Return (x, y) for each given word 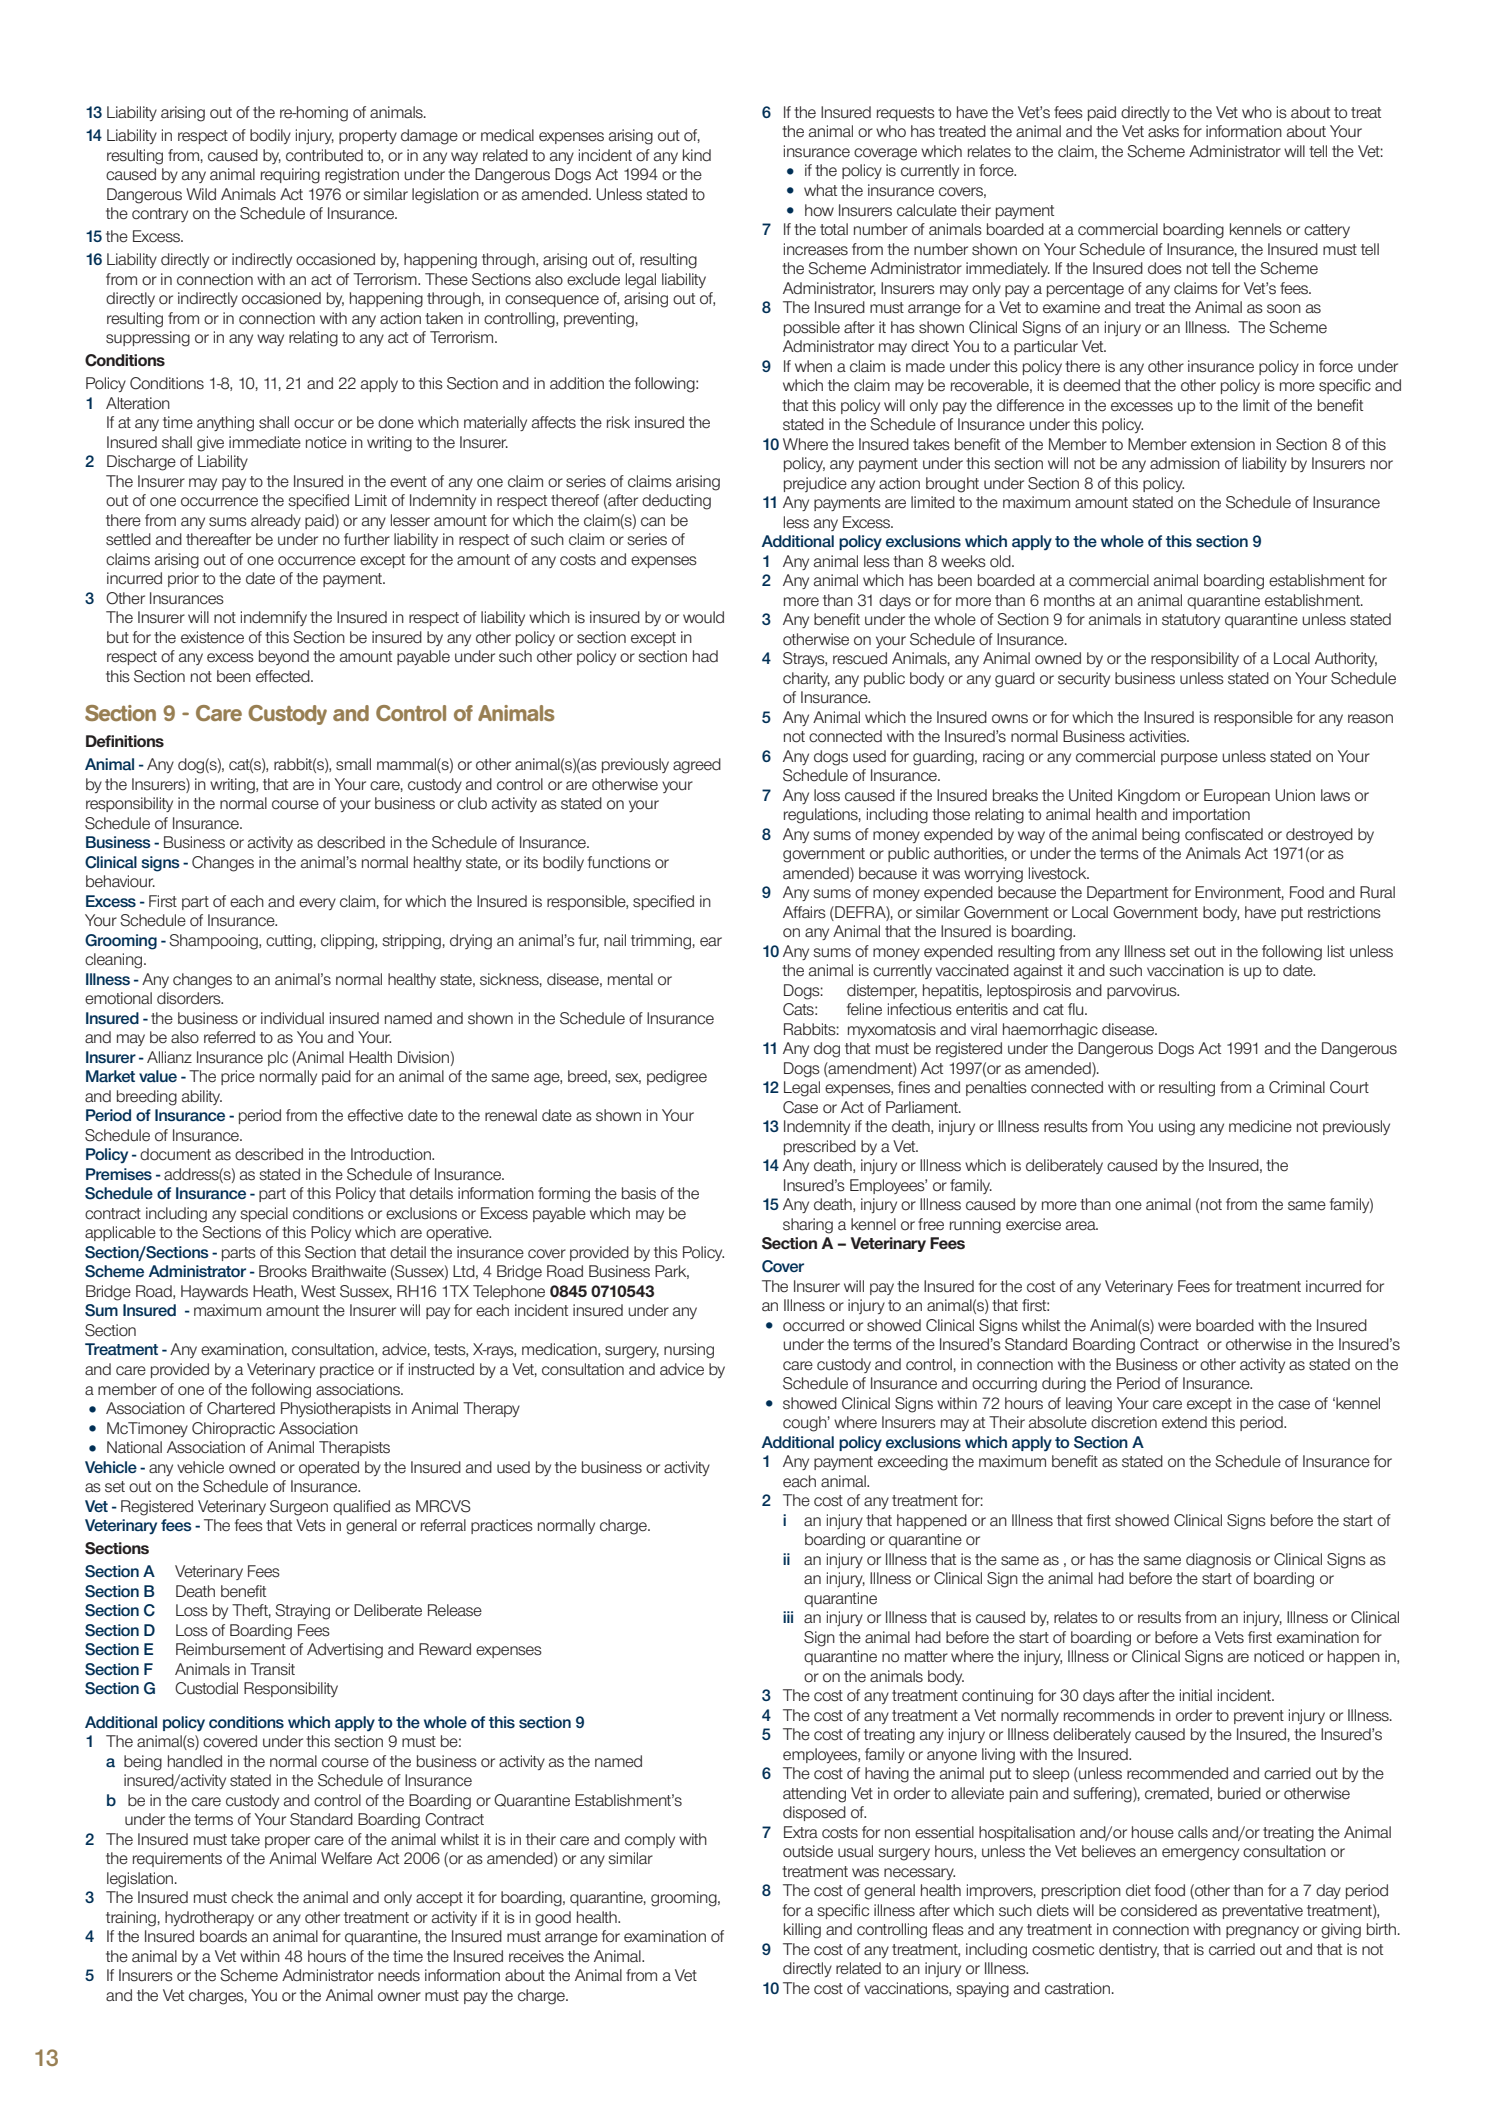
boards (223, 1936)
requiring (290, 176)
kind (697, 155)
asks (1163, 131)
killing (802, 1931)
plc (278, 1058)
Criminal (1297, 1087)
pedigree (677, 1078)
